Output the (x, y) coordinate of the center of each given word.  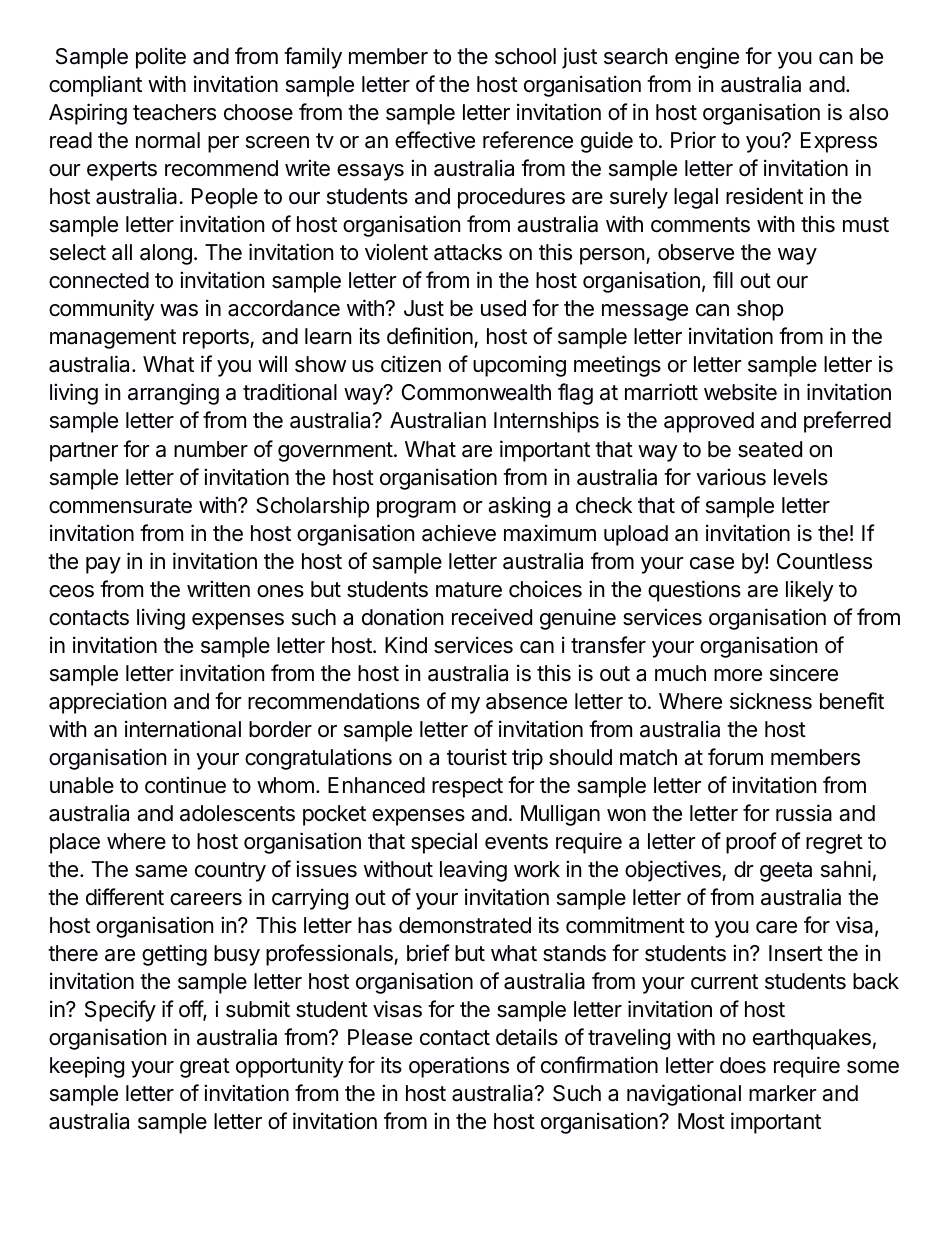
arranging (173, 394)
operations (459, 1067)
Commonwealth (476, 392)
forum (735, 757)
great (205, 1068)
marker (783, 1093)
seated (770, 449)
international (183, 729)
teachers (174, 112)
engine (707, 58)
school (525, 56)
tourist (477, 757)
